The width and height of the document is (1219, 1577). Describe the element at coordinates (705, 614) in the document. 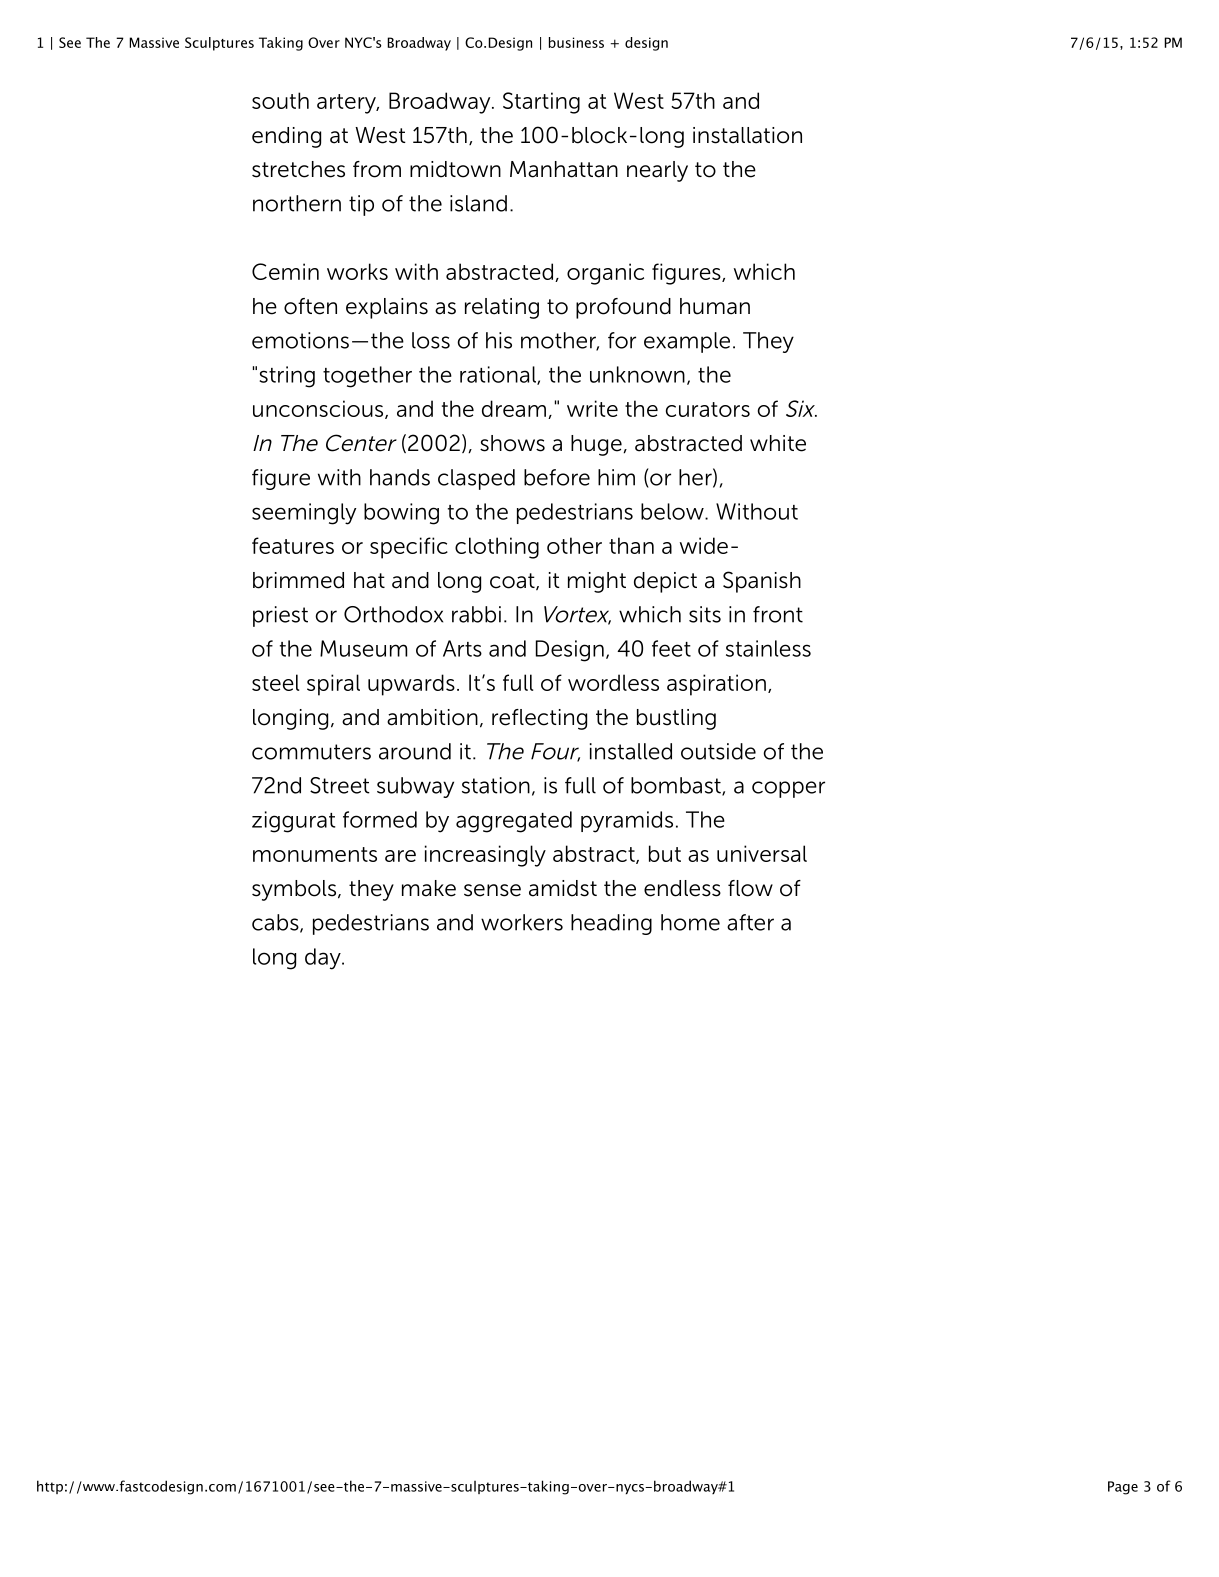

I see `sits` at that location.
